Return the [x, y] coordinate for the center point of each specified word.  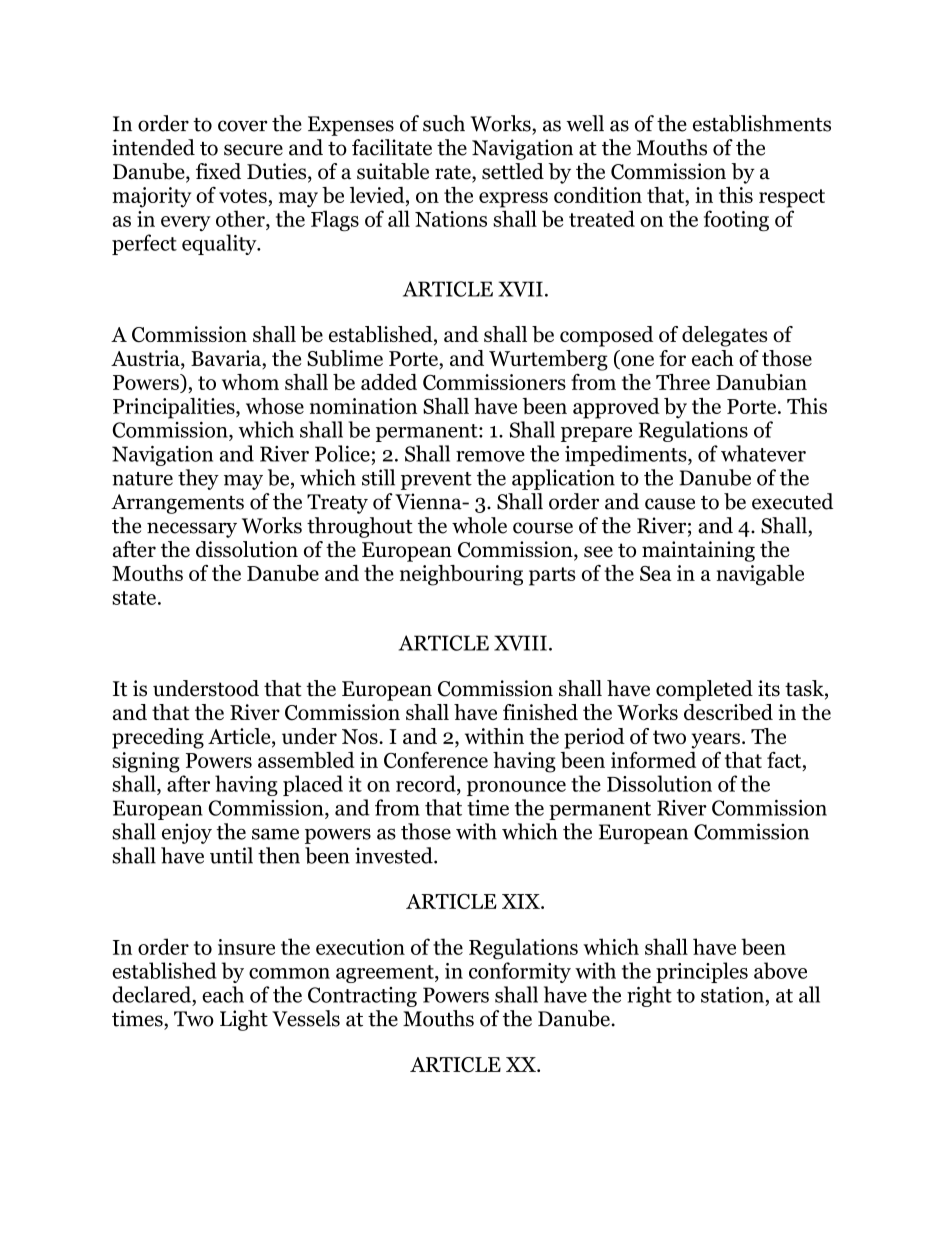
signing [146, 762]
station [732, 995]
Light [244, 1020]
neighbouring [461, 575]
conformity [520, 972]
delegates [724, 336]
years [715, 741]
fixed [218, 171]
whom [250, 382]
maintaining [698, 551]
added [389, 382]
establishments [762, 123]
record [427, 783]
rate [454, 173]
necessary [192, 530]
